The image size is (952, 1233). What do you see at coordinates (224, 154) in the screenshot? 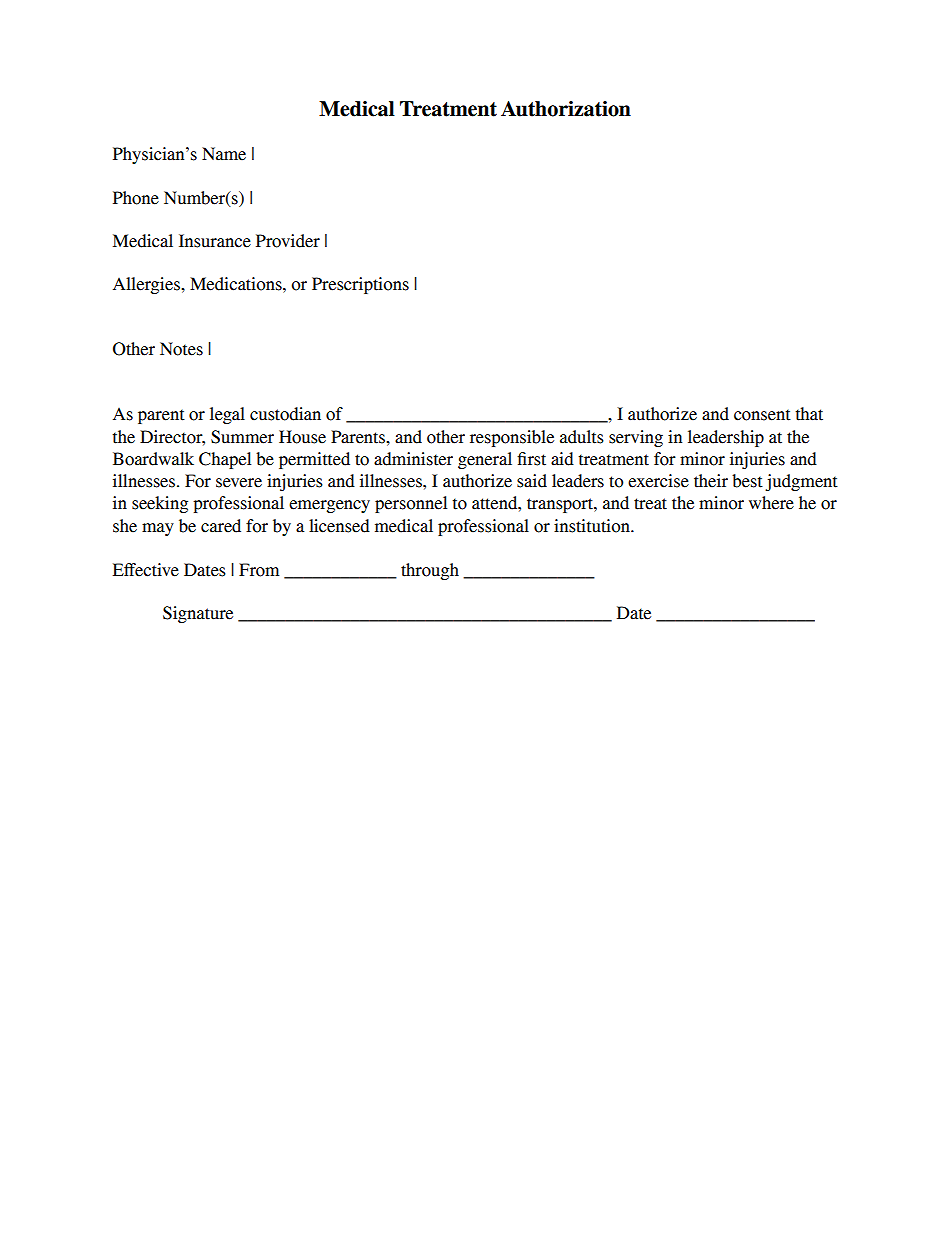
I see `Name` at bounding box center [224, 154].
